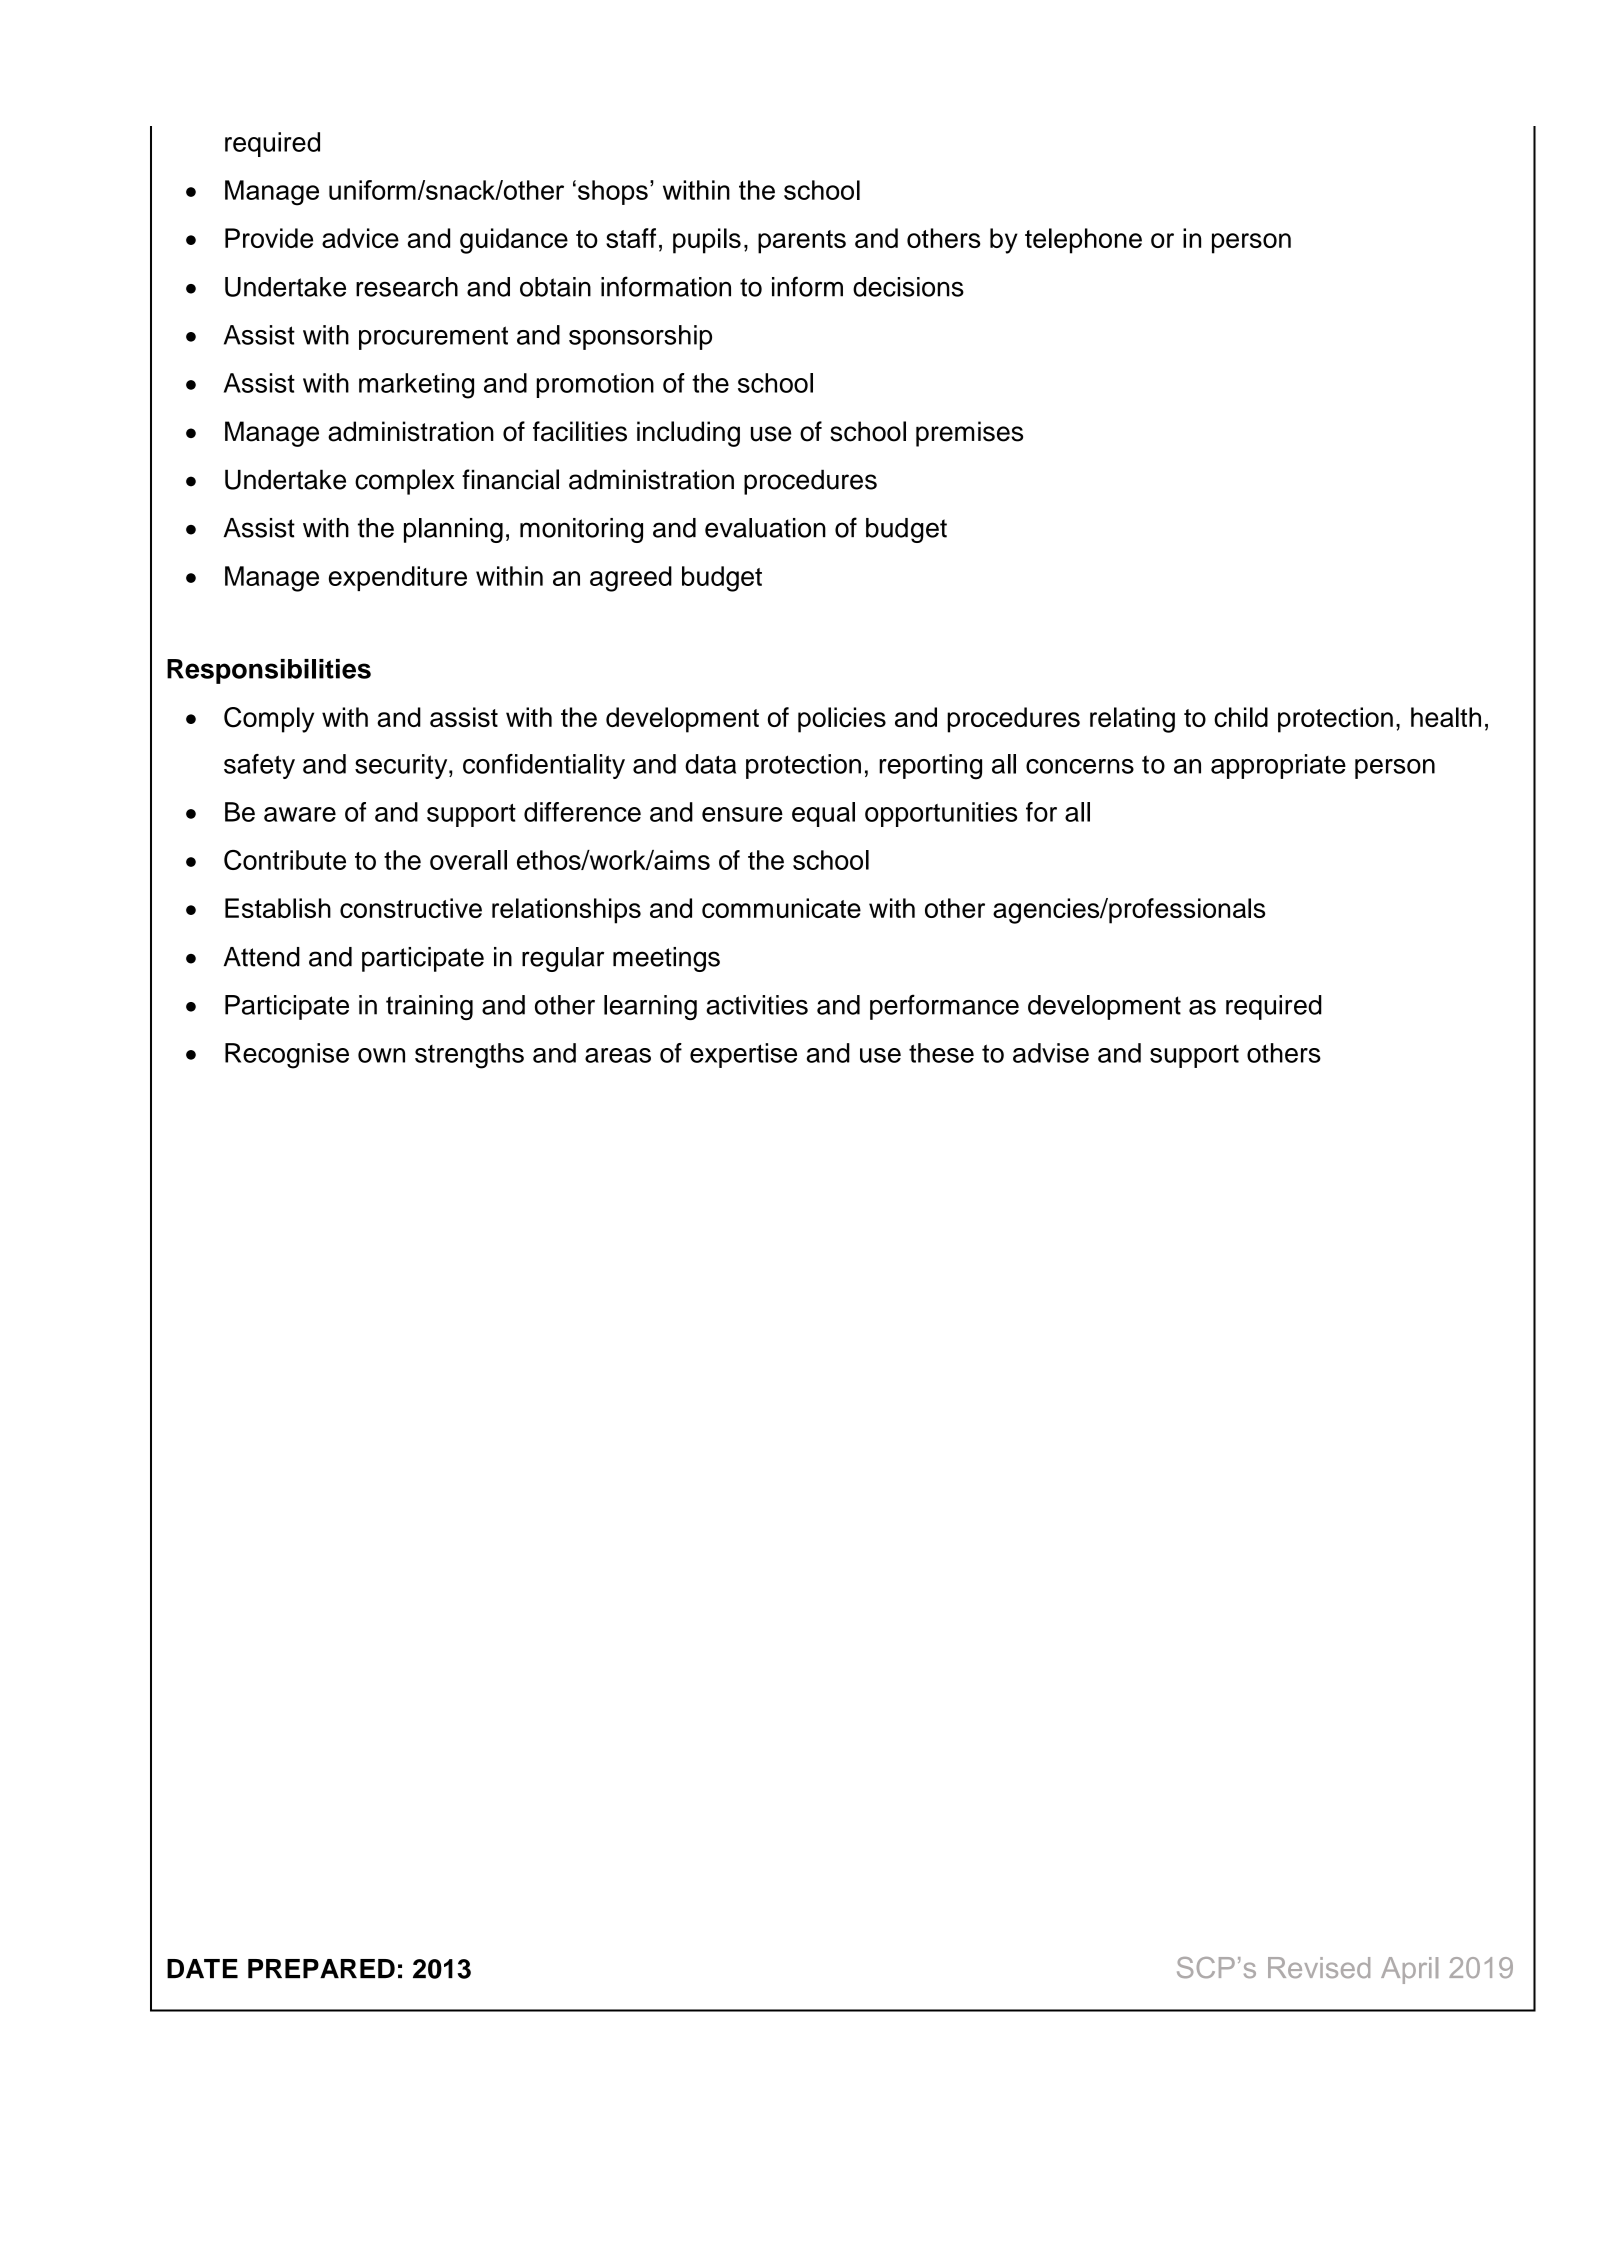 This page has height=2266, width=1602. I want to click on expertise, so click(743, 1055).
